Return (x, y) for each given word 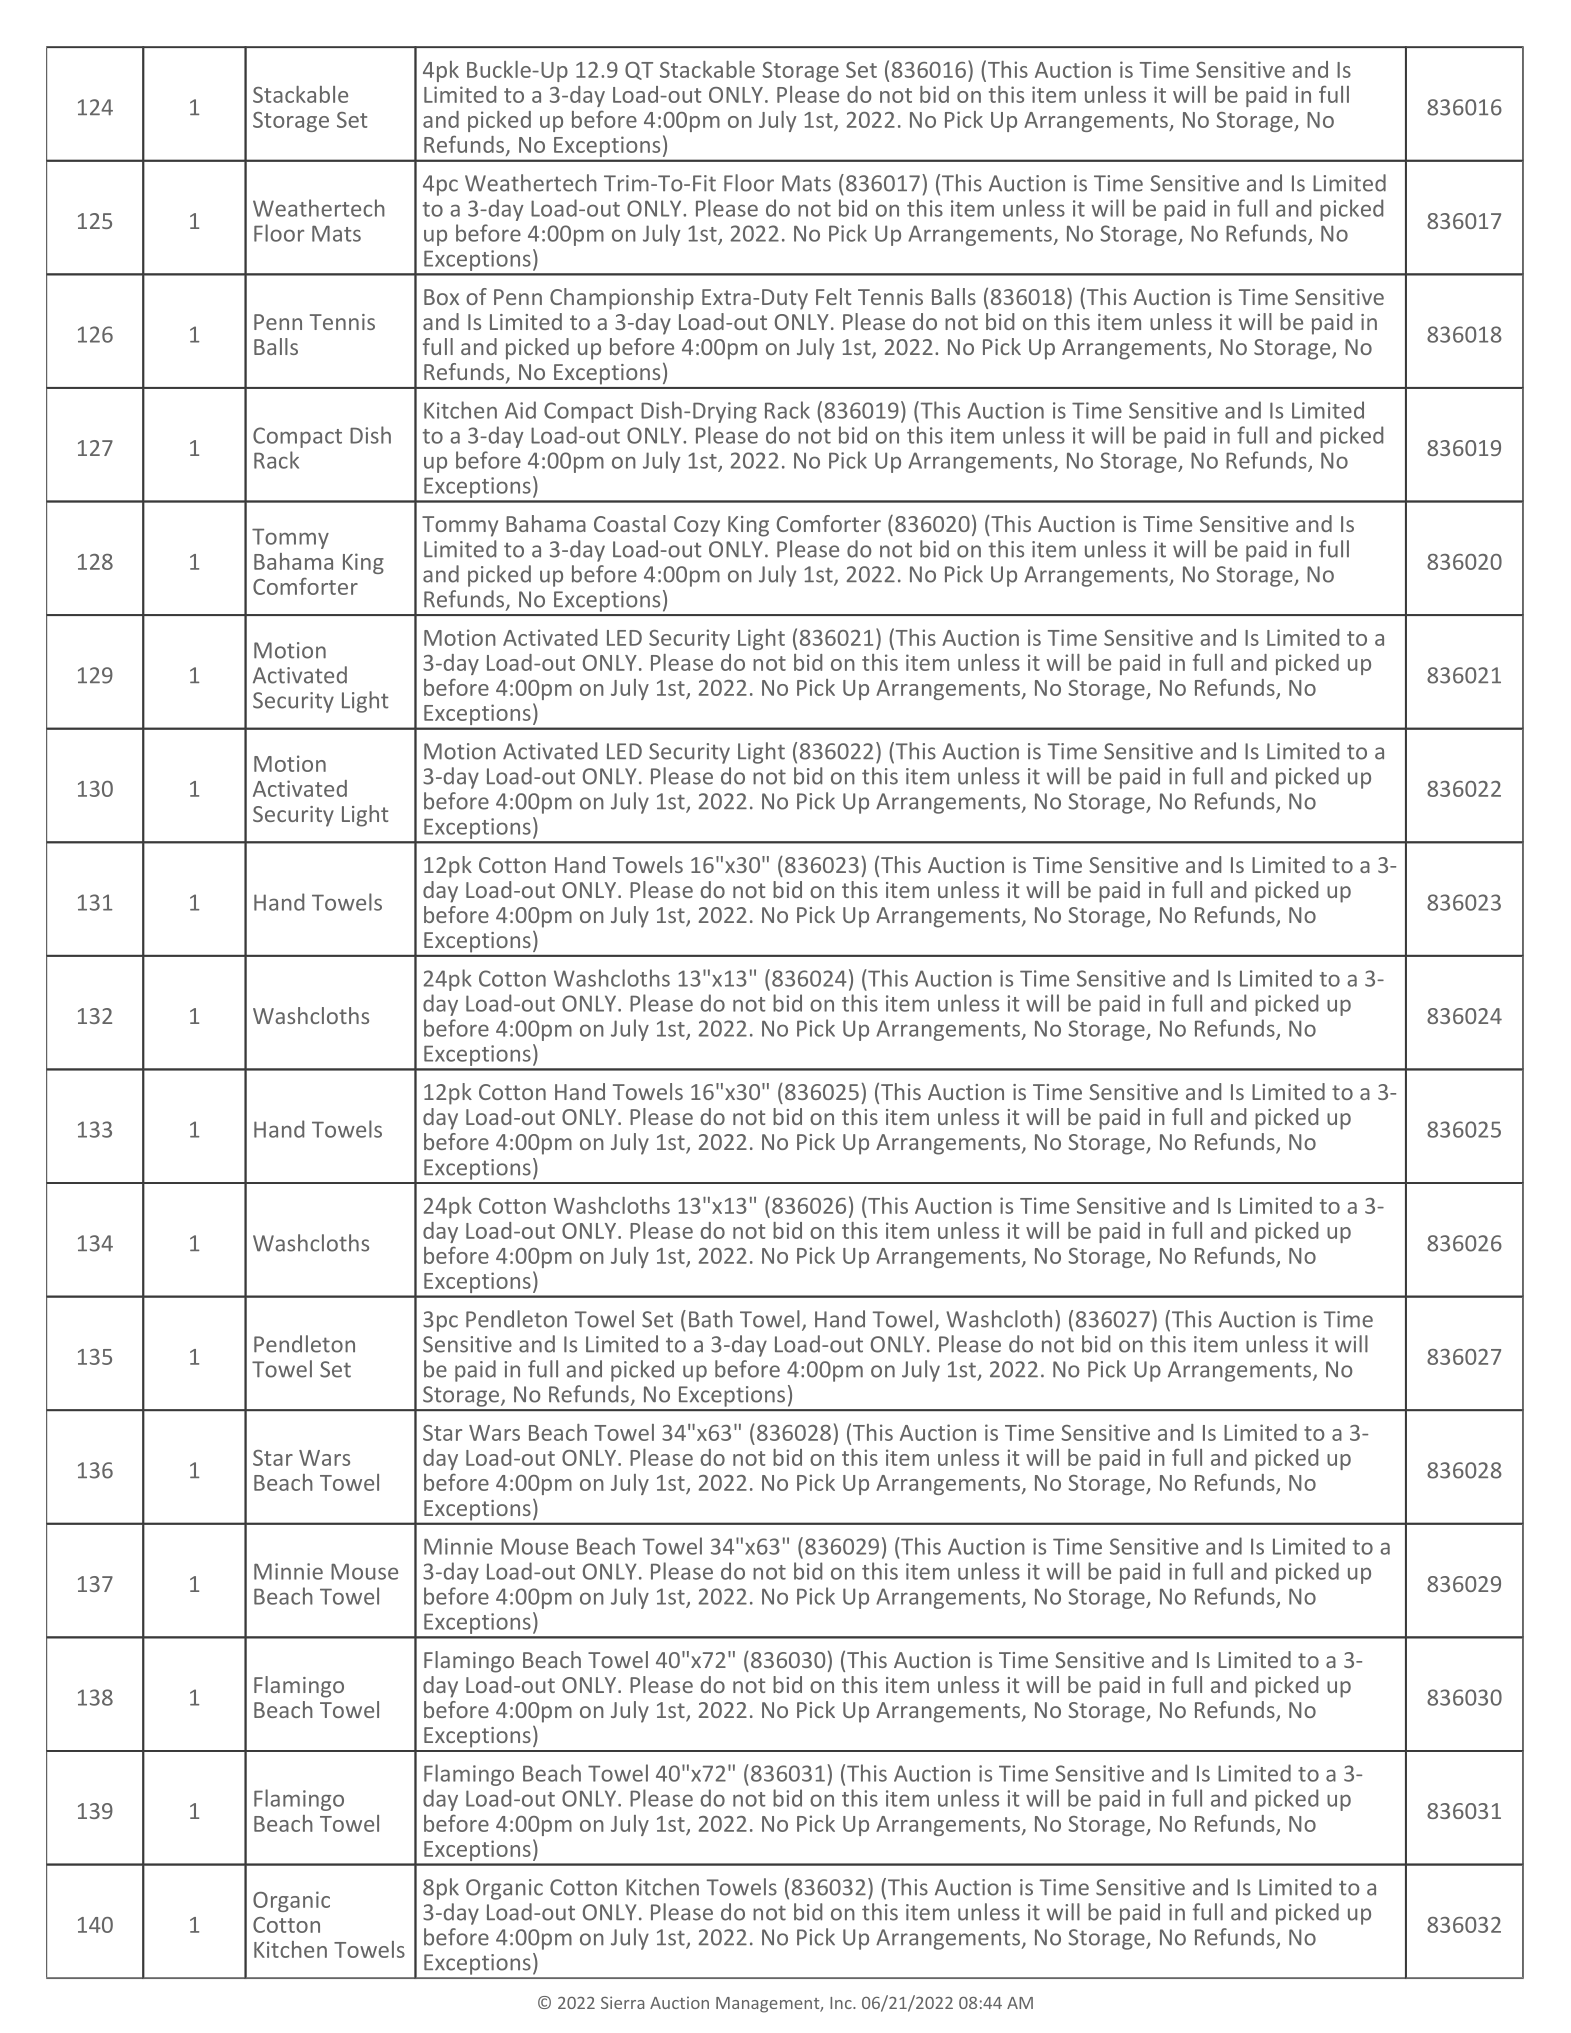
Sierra (622, 2002)
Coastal (630, 523)
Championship (622, 299)
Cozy (697, 526)
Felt (833, 296)
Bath (711, 1319)
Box (441, 297)
